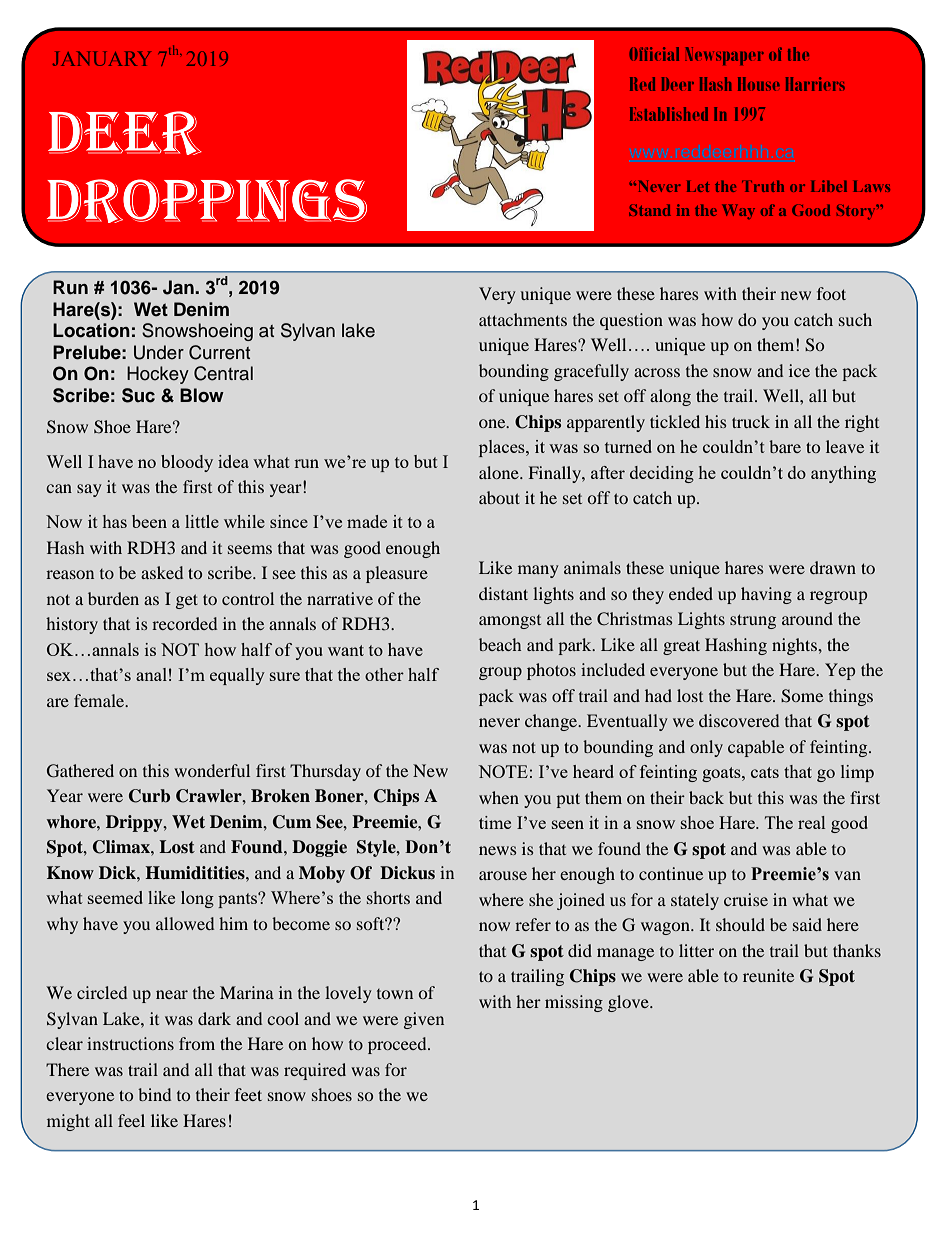 The width and height of the page is (952, 1233). What do you see at coordinates (135, 823) in the page?
I see `Drippy` at bounding box center [135, 823].
